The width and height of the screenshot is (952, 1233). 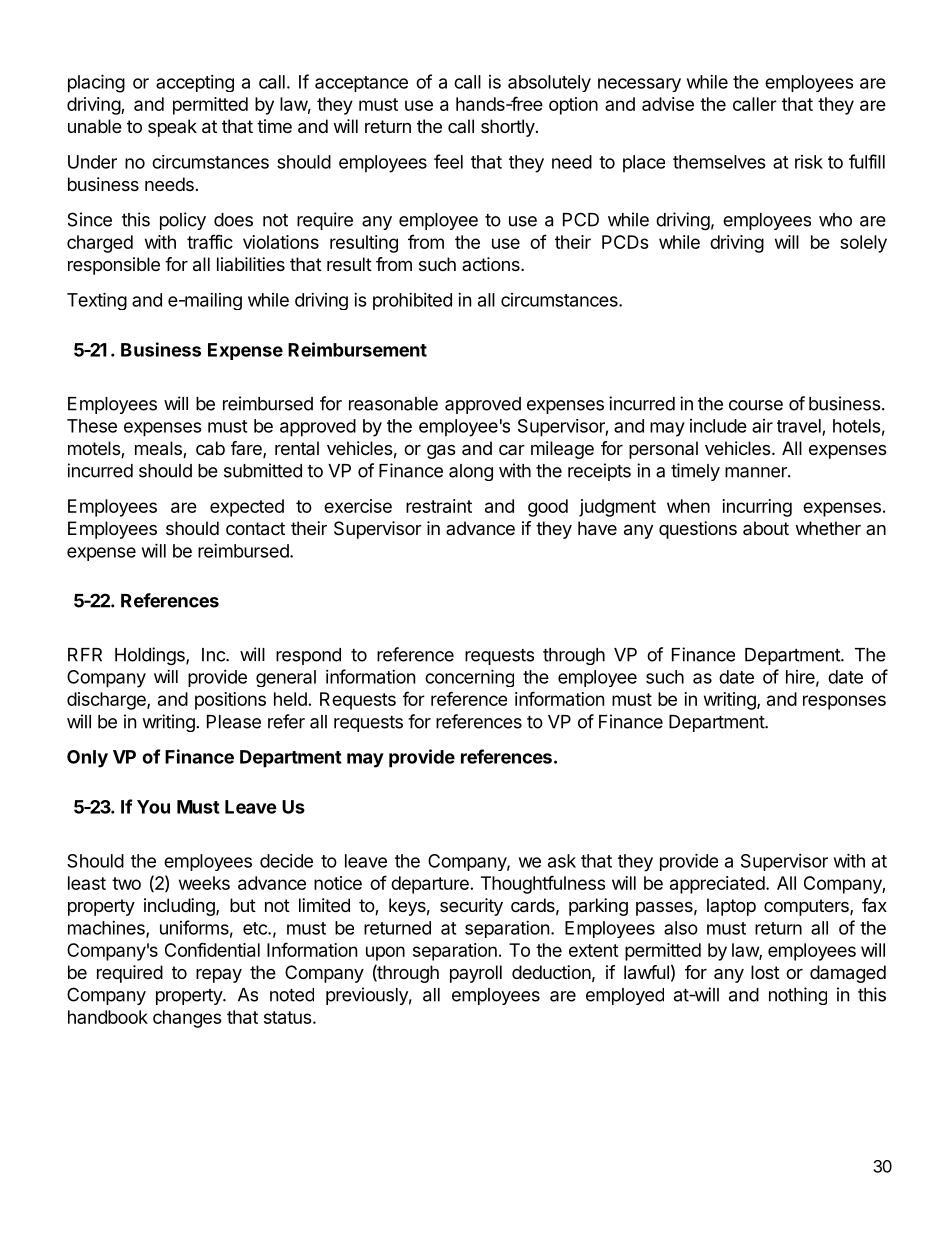 I want to click on risk, so click(x=809, y=162).
